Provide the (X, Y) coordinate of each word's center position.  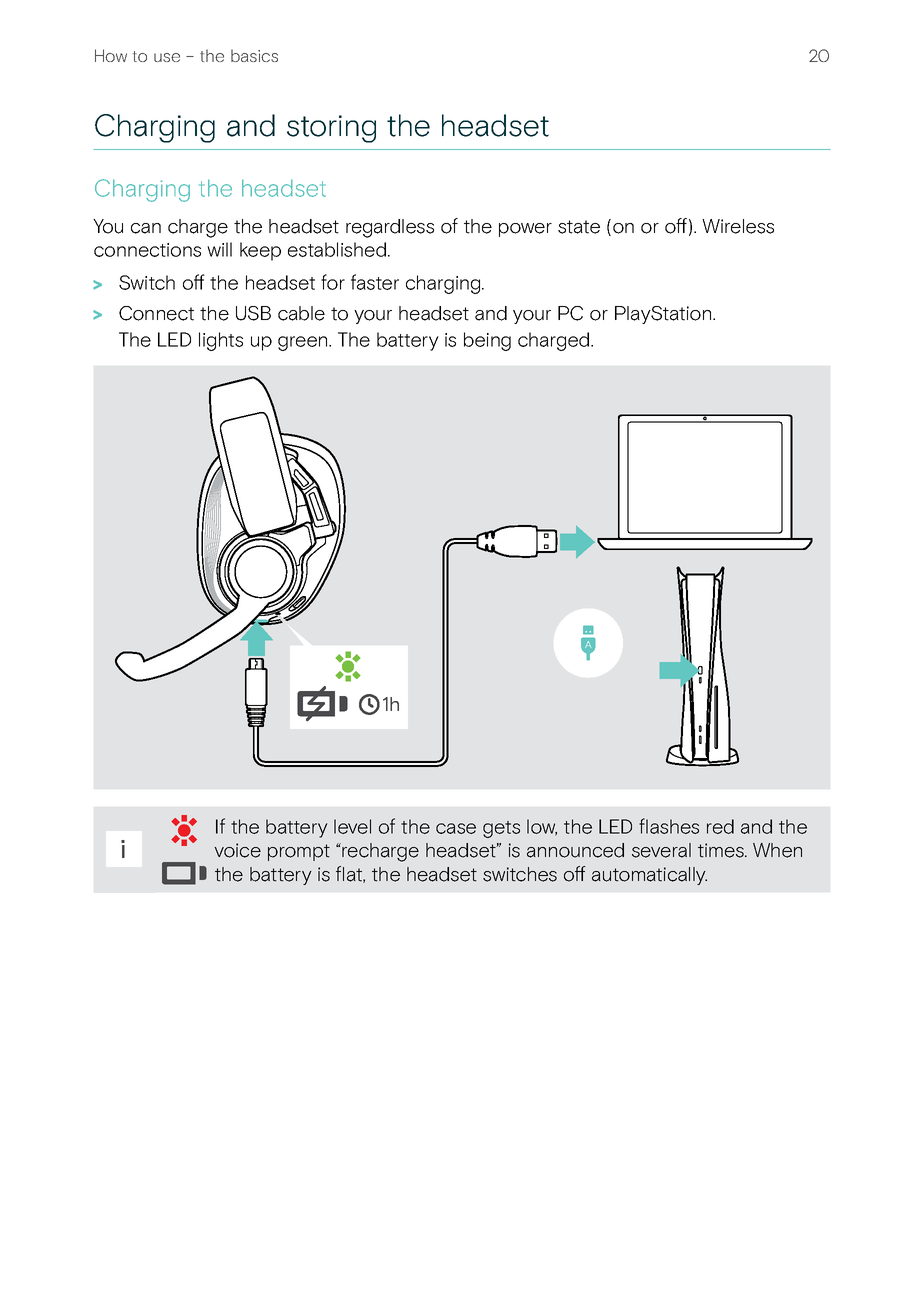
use (167, 57)
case (456, 828)
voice (237, 850)
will (219, 249)
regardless (390, 228)
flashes (669, 826)
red (720, 826)
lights (221, 341)
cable (301, 313)
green (304, 343)
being (487, 341)
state (579, 227)
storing (331, 129)
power (525, 230)
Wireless (738, 226)
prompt (299, 852)
